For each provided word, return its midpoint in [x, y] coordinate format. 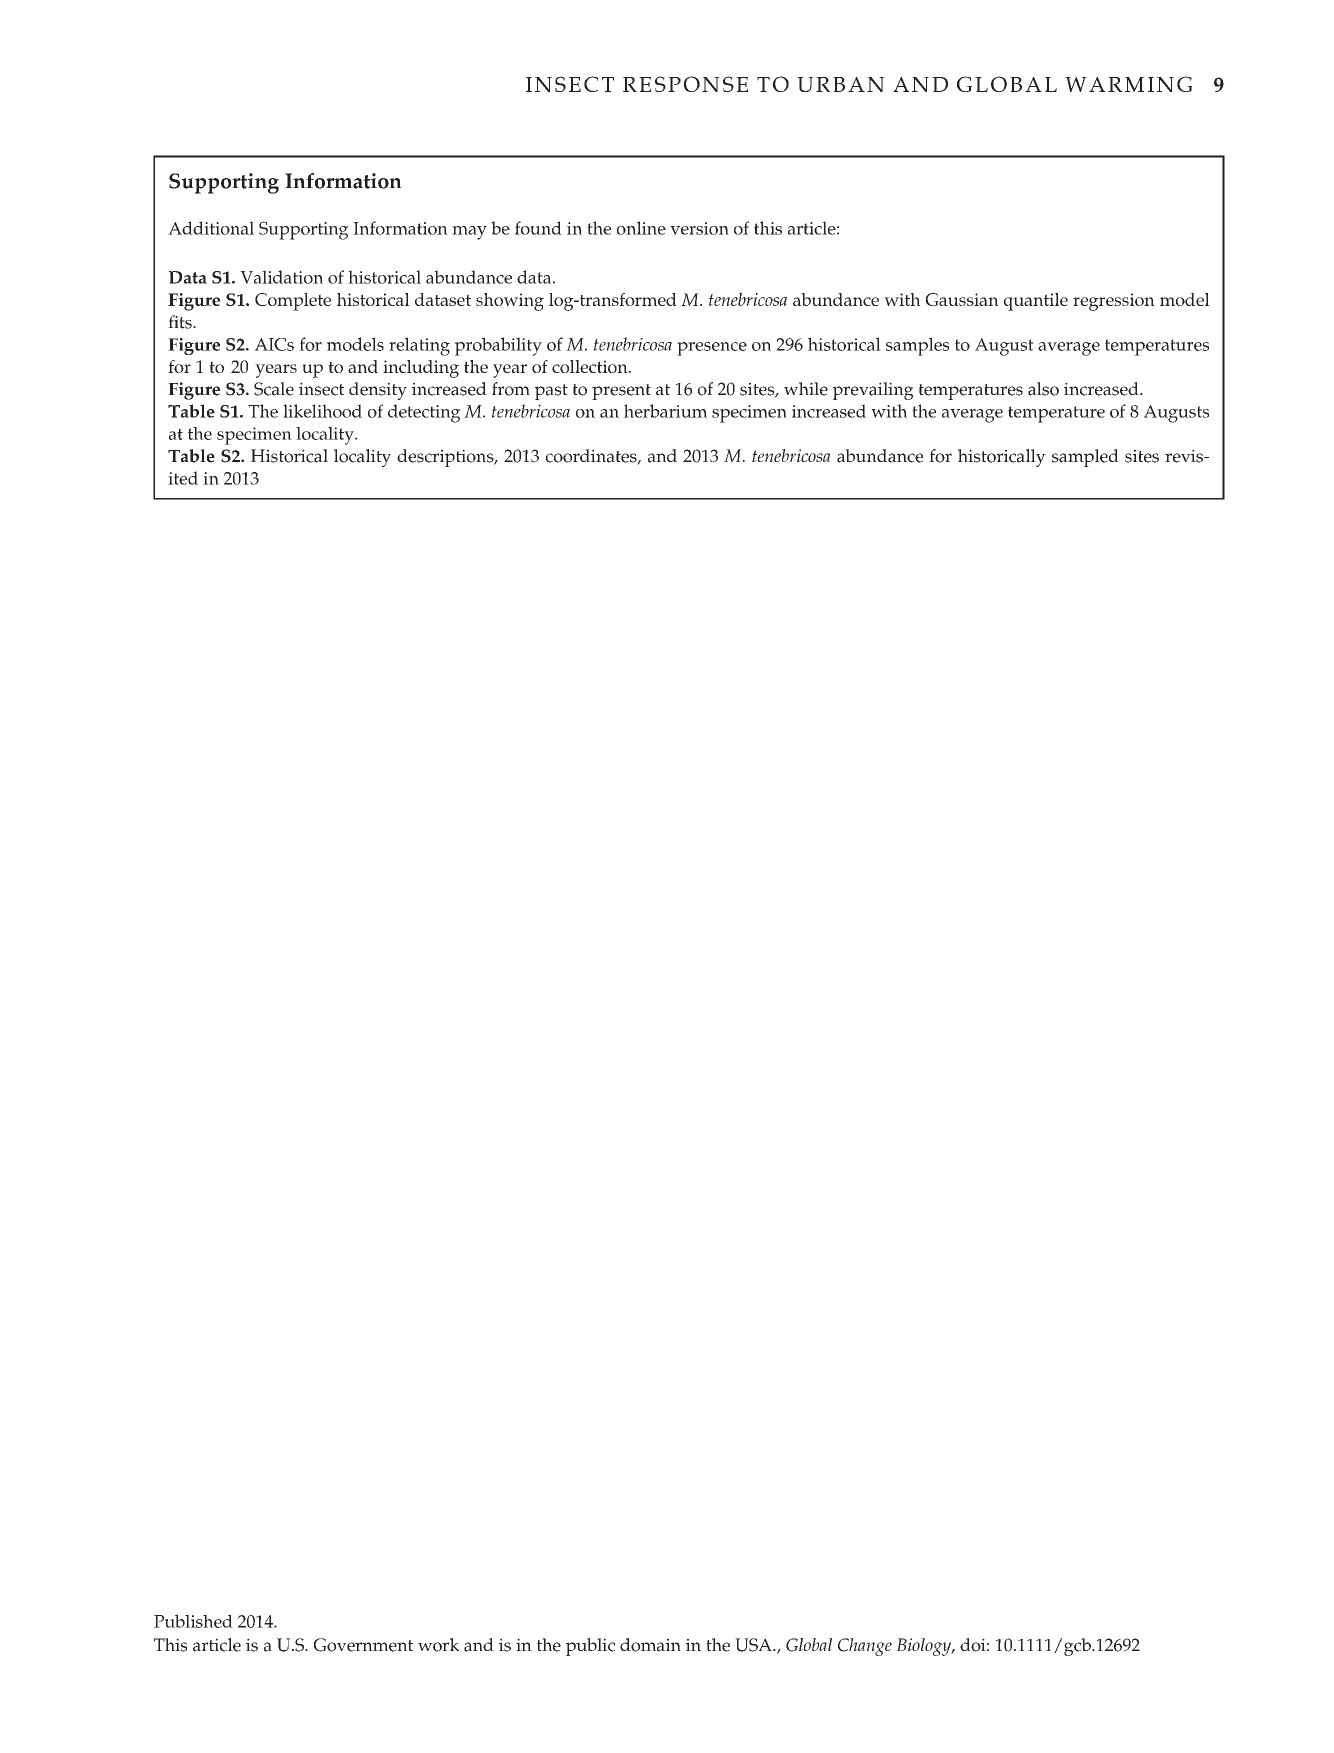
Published [193, 1621]
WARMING [1128, 84]
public [590, 1647]
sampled [1085, 458]
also [1043, 389]
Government [363, 1645]
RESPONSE [685, 84]
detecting [424, 413]
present [621, 392]
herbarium [665, 411]
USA [754, 1645]
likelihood [322, 411]
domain [650, 1645]
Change [865, 1647]
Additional [211, 228]
